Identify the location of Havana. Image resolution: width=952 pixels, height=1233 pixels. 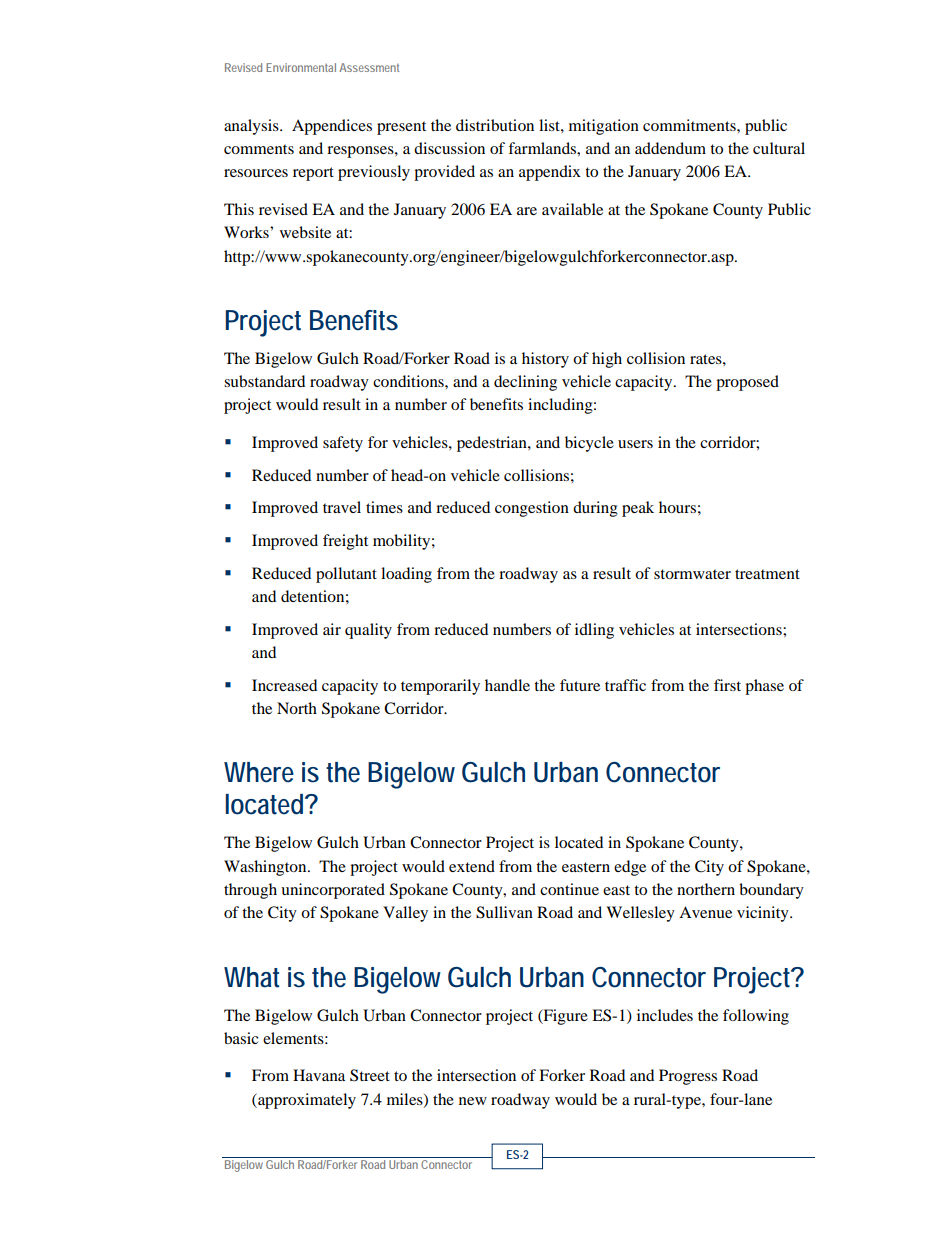
(319, 1075).
